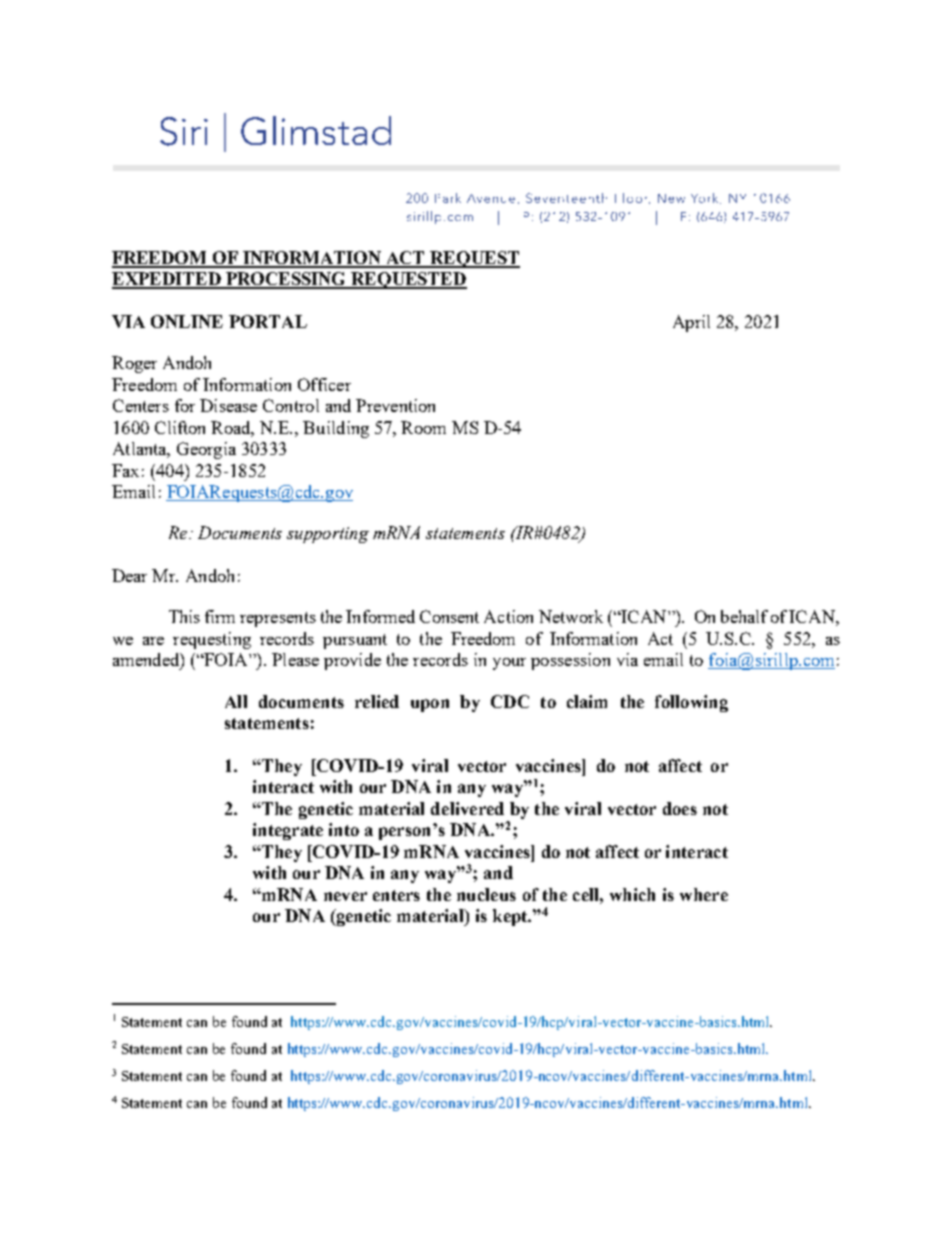 The height and width of the screenshot is (1233, 952). I want to click on This, so click(184, 616).
